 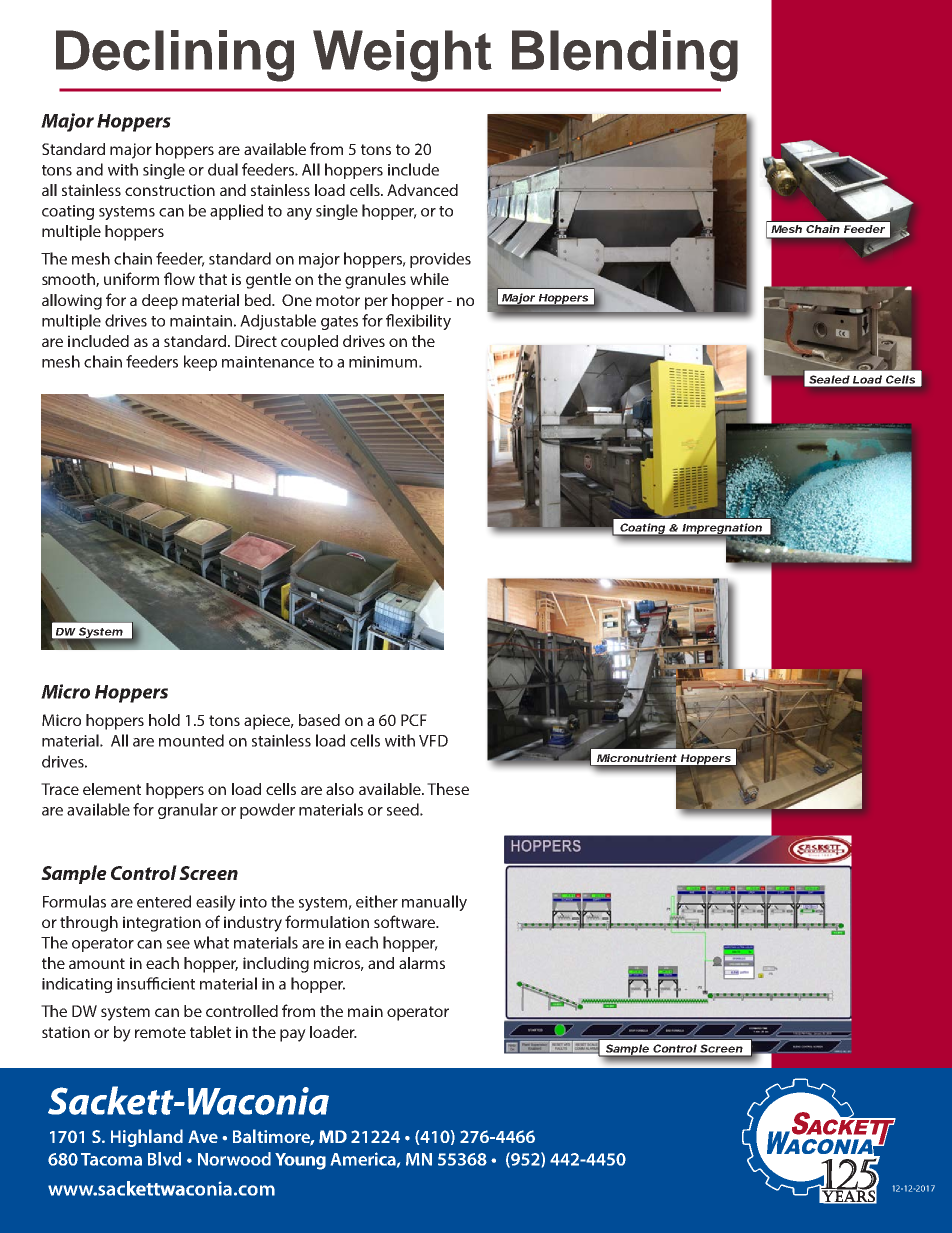 I want to click on keep, so click(x=200, y=363).
